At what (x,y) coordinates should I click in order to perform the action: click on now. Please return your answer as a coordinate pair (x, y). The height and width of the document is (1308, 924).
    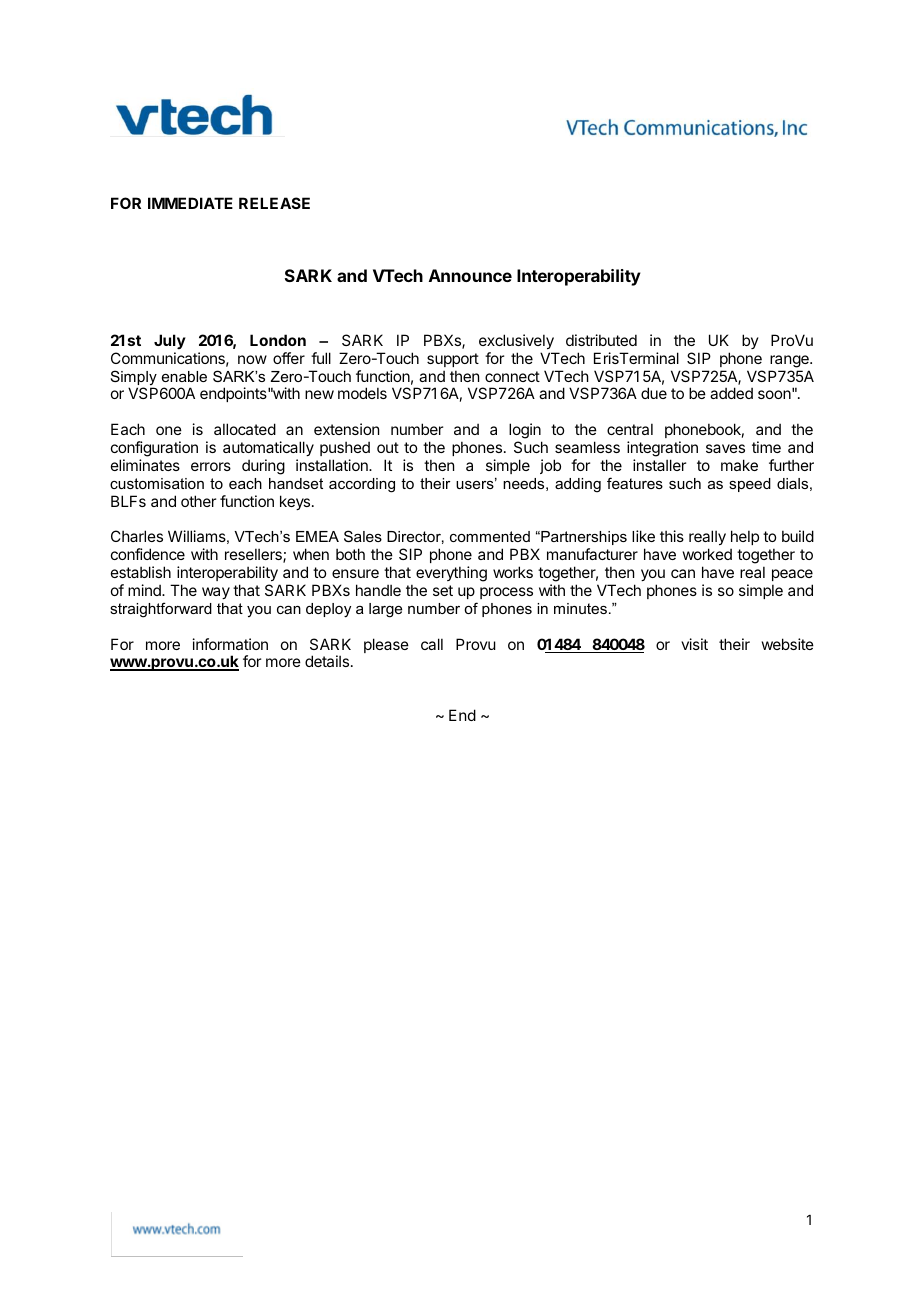
    Looking at the image, I should click on (252, 359).
